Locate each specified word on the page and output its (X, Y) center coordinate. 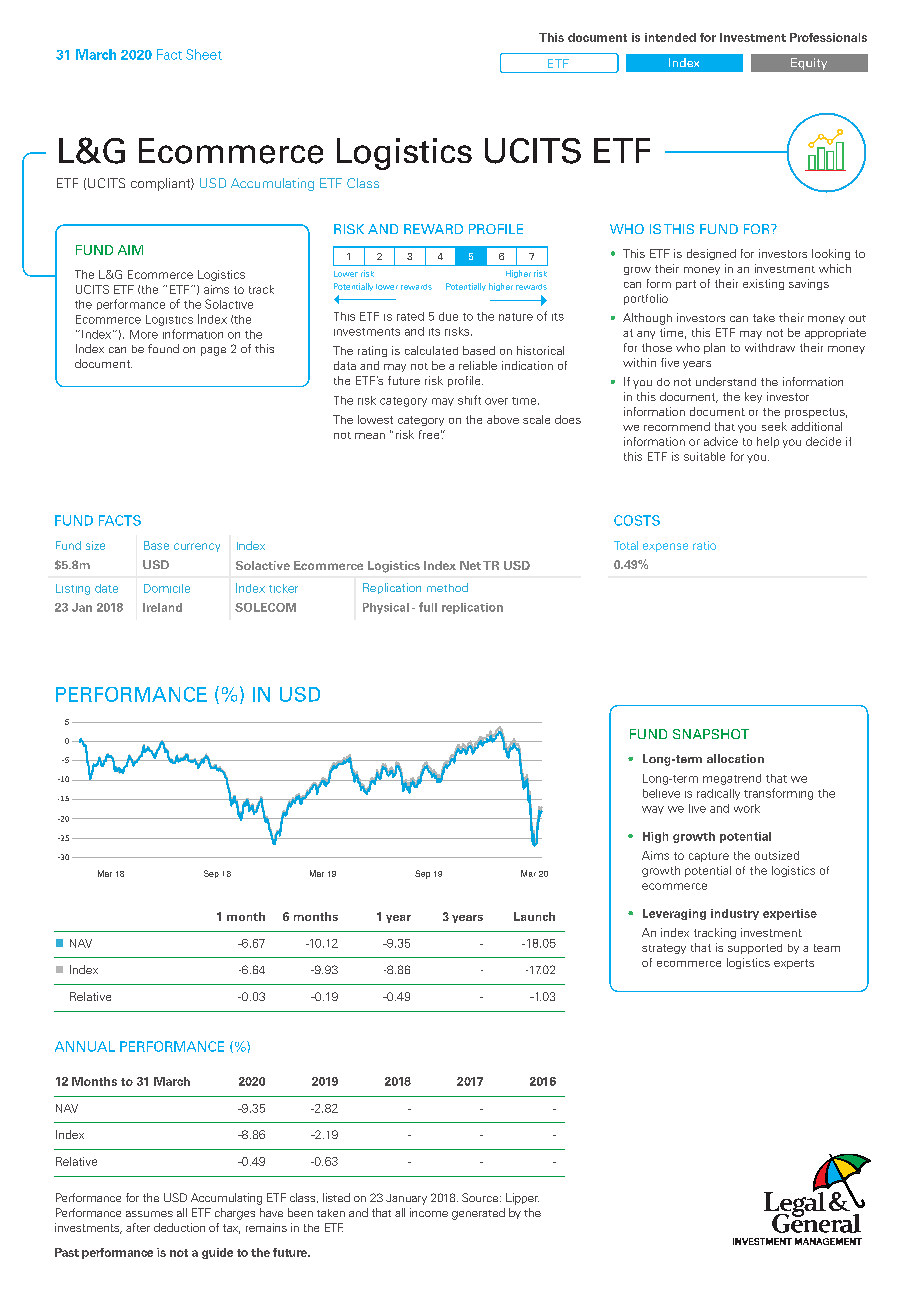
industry (735, 914)
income (429, 1212)
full (428, 607)
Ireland (162, 607)
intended (670, 37)
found (163, 348)
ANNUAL (85, 1046)
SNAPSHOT (711, 734)
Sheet (204, 54)
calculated (431, 350)
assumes (149, 1214)
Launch (534, 916)
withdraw (770, 347)
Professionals (828, 37)
